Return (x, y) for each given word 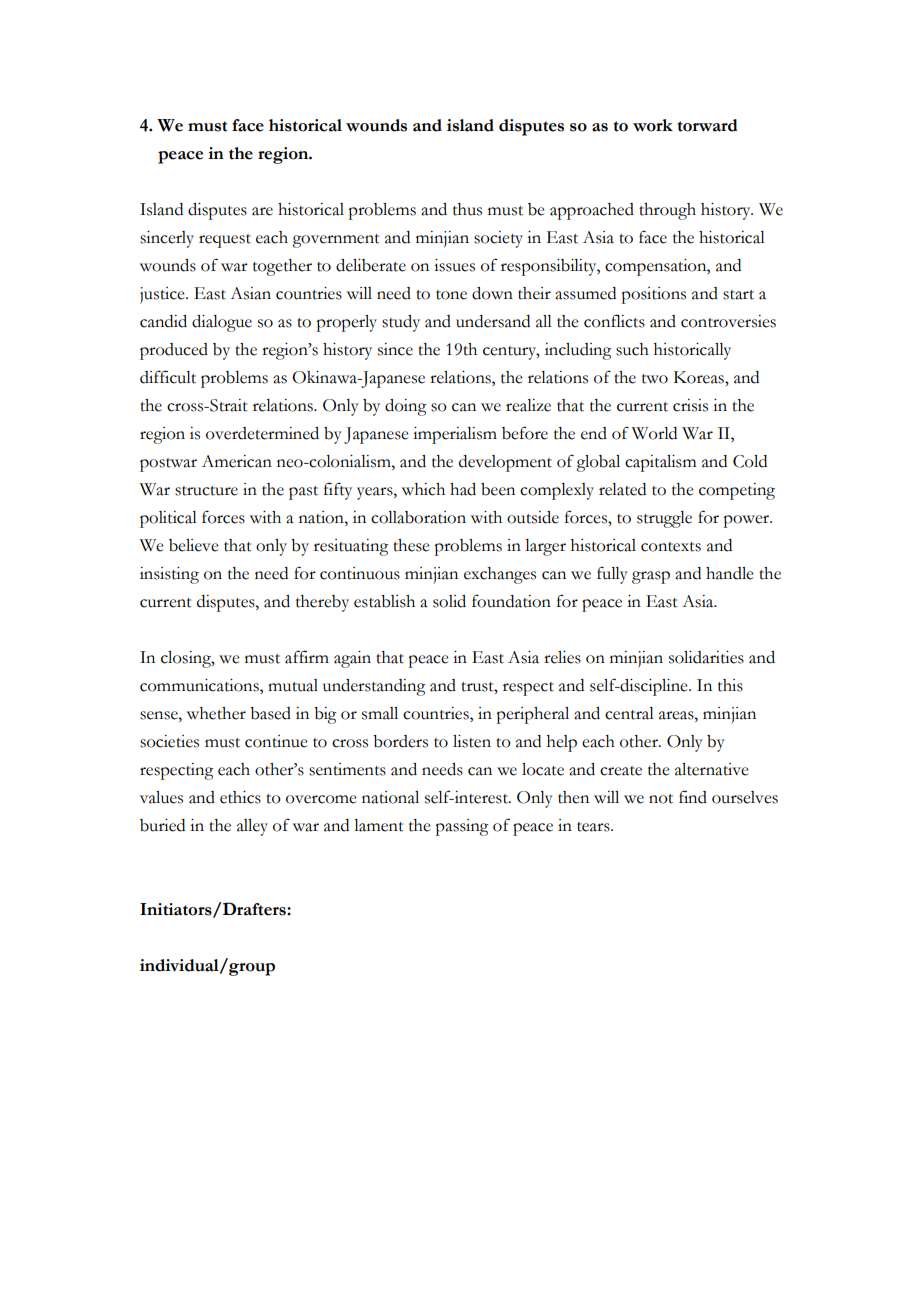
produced (174, 351)
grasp (651, 577)
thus (467, 209)
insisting (169, 575)
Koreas (700, 377)
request (225, 241)
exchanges (500, 575)
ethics (240, 797)
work (653, 125)
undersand (493, 321)
